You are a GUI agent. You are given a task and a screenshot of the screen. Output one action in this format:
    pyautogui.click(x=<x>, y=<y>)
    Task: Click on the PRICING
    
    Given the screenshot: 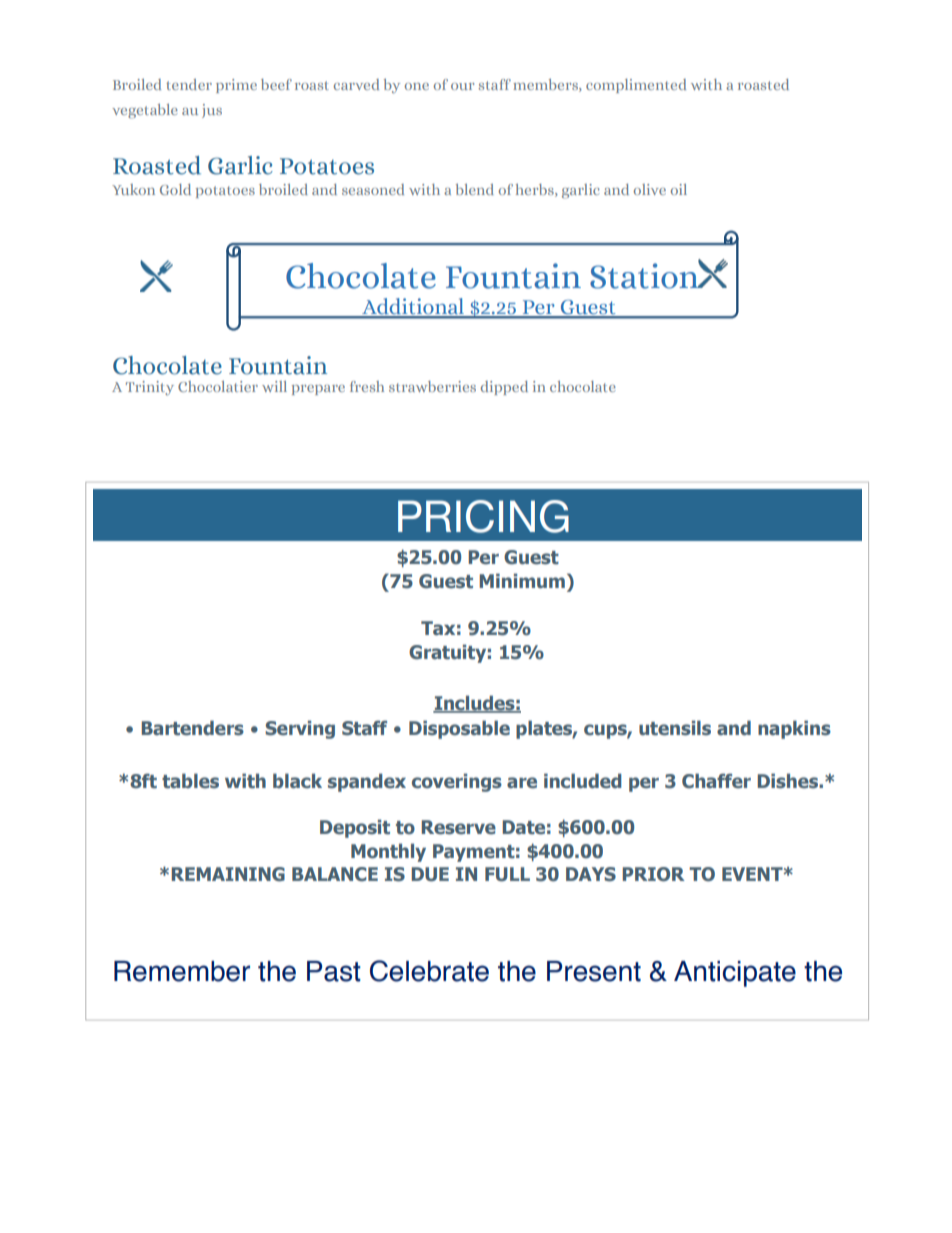 What is the action you would take?
    pyautogui.click(x=483, y=516)
